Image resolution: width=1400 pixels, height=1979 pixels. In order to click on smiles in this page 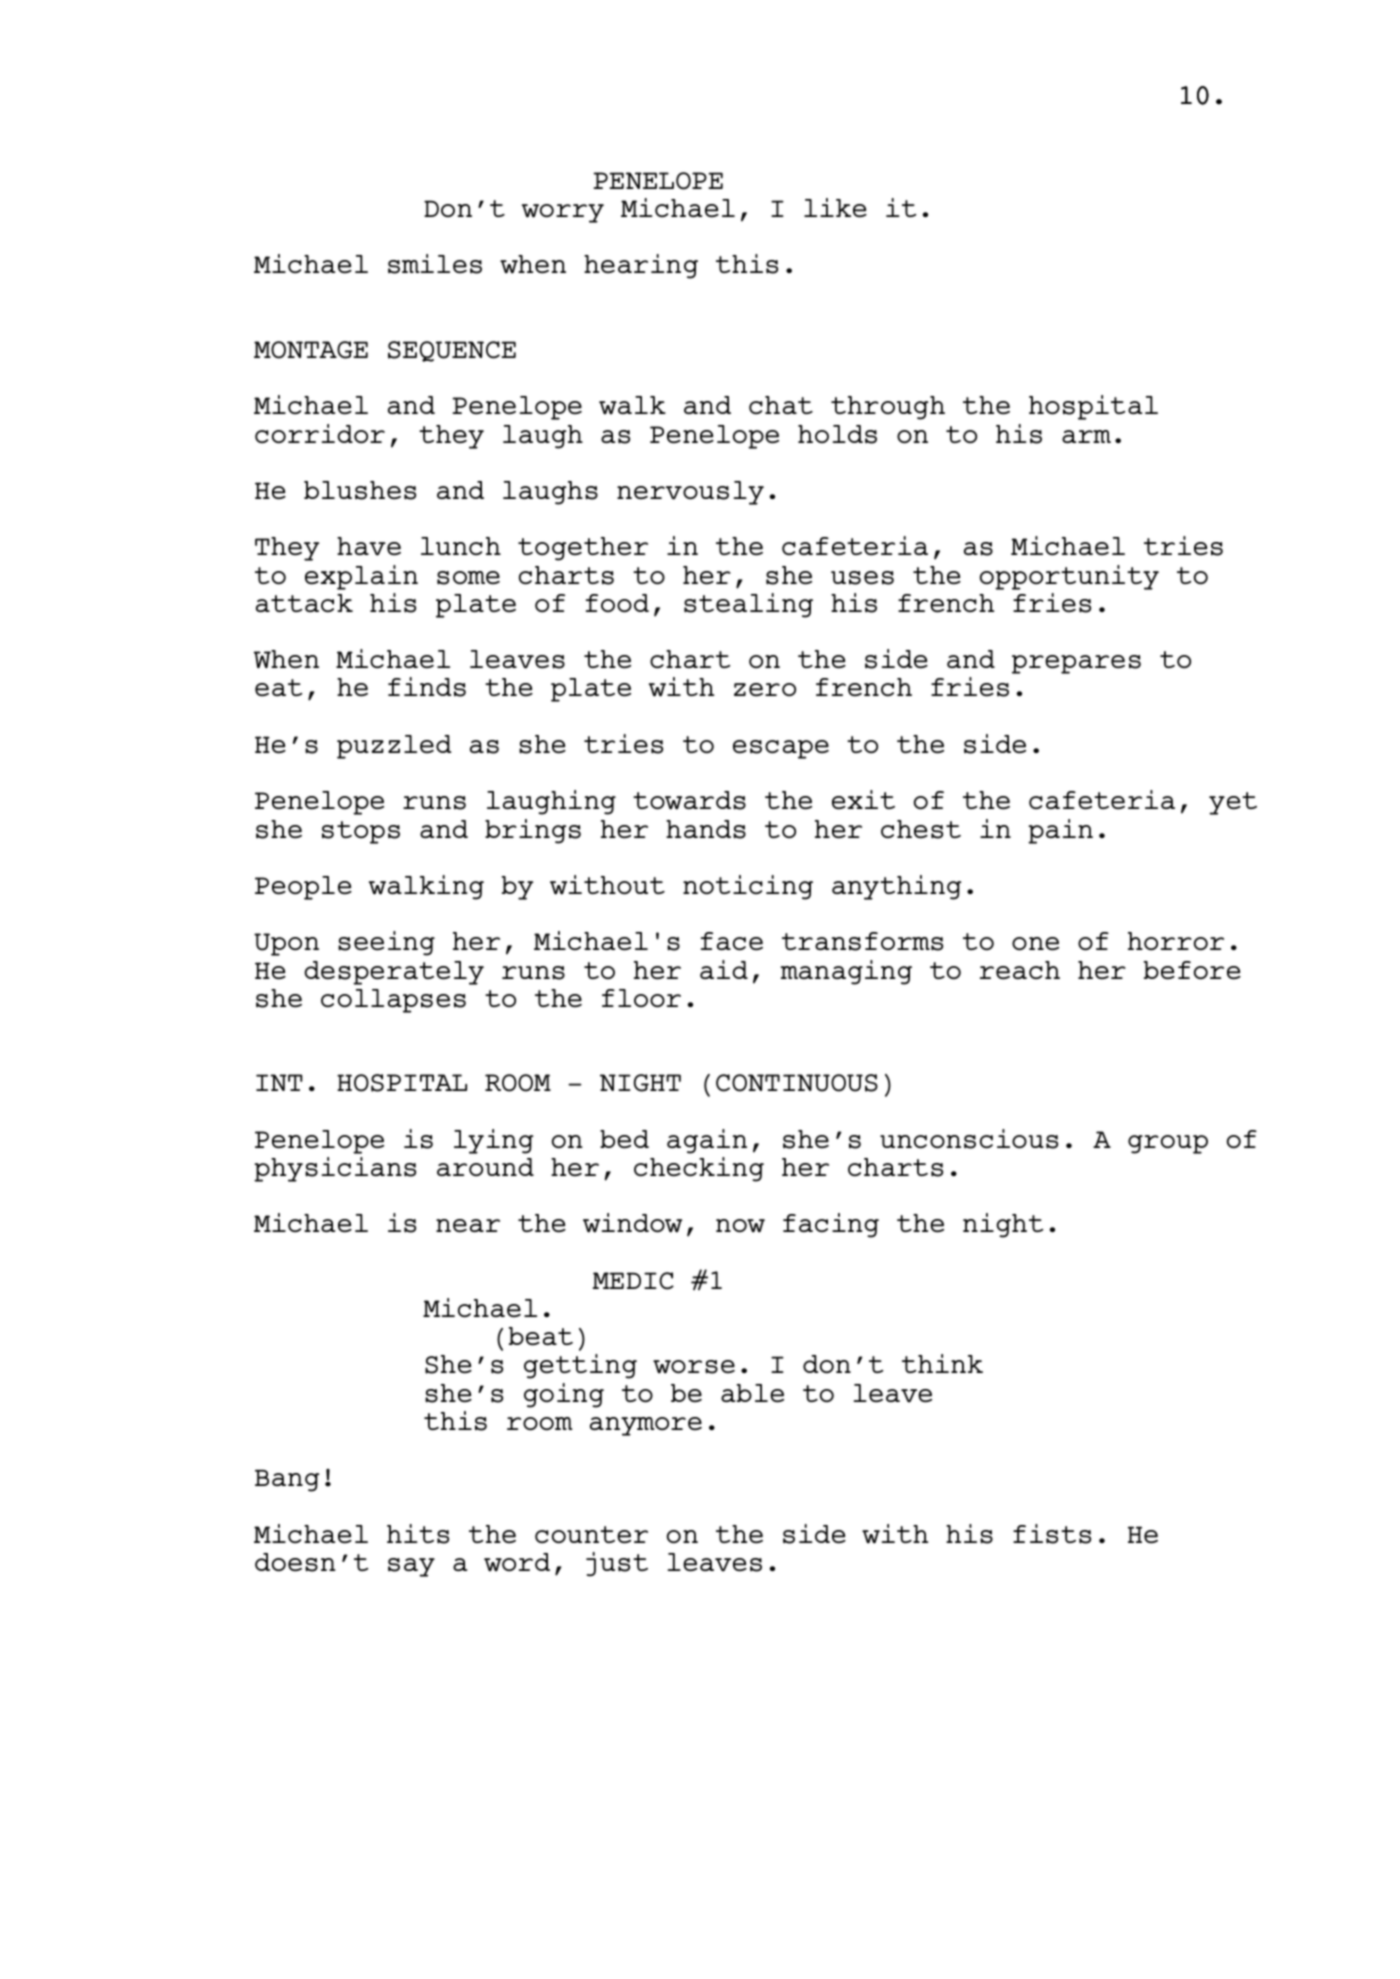, I will do `click(435, 264)`.
